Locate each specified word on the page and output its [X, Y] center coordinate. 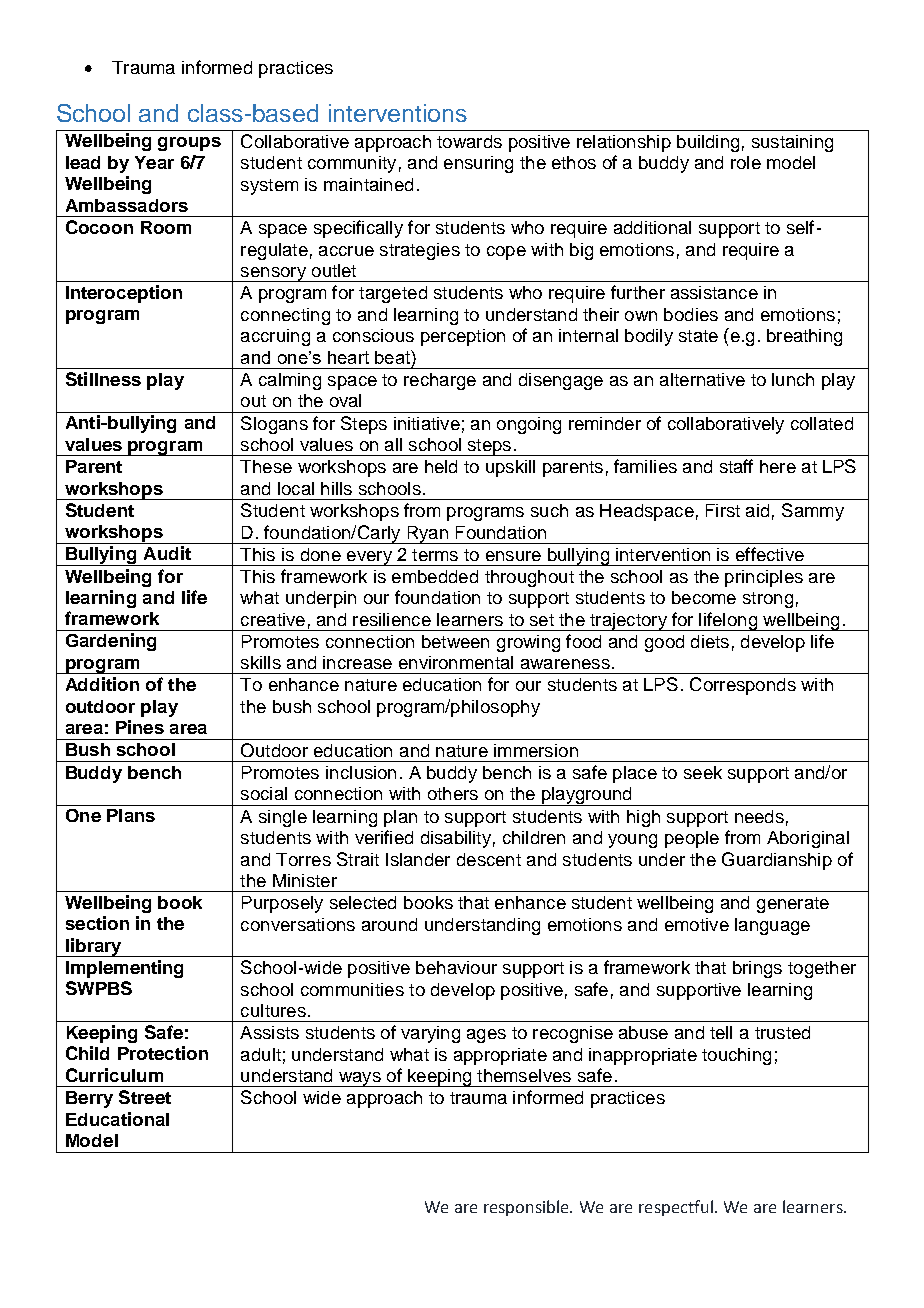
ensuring [478, 164]
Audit [167, 553]
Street [145, 1097]
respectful [676, 1208]
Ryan [427, 535]
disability [456, 839]
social [264, 793]
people [692, 839]
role [746, 162]
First [723, 510]
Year [154, 162]
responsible [527, 1208]
